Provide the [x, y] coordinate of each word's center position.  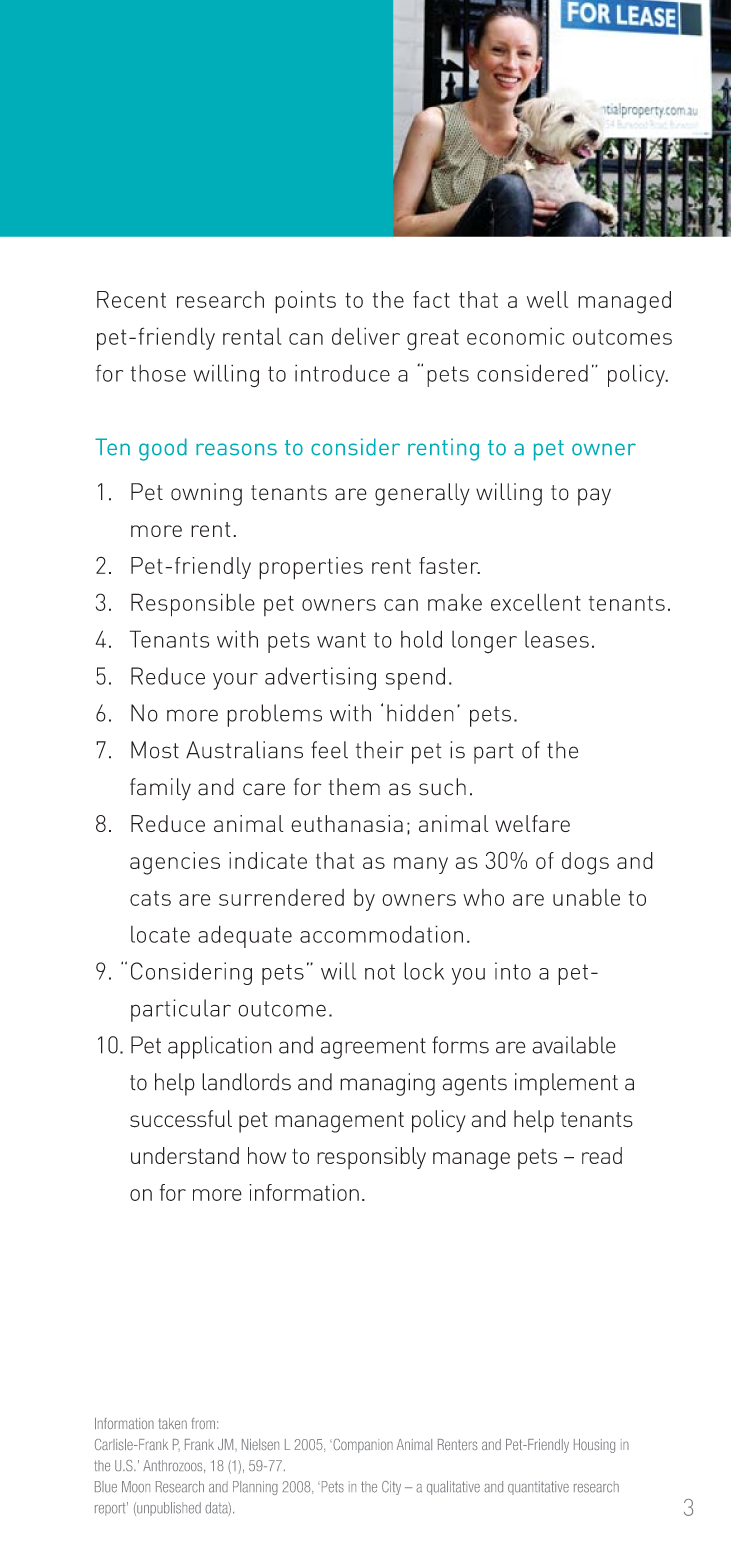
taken [172, 1423]
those [158, 373]
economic [515, 336]
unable [586, 897]
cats [150, 898]
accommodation [381, 934]
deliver [366, 336]
